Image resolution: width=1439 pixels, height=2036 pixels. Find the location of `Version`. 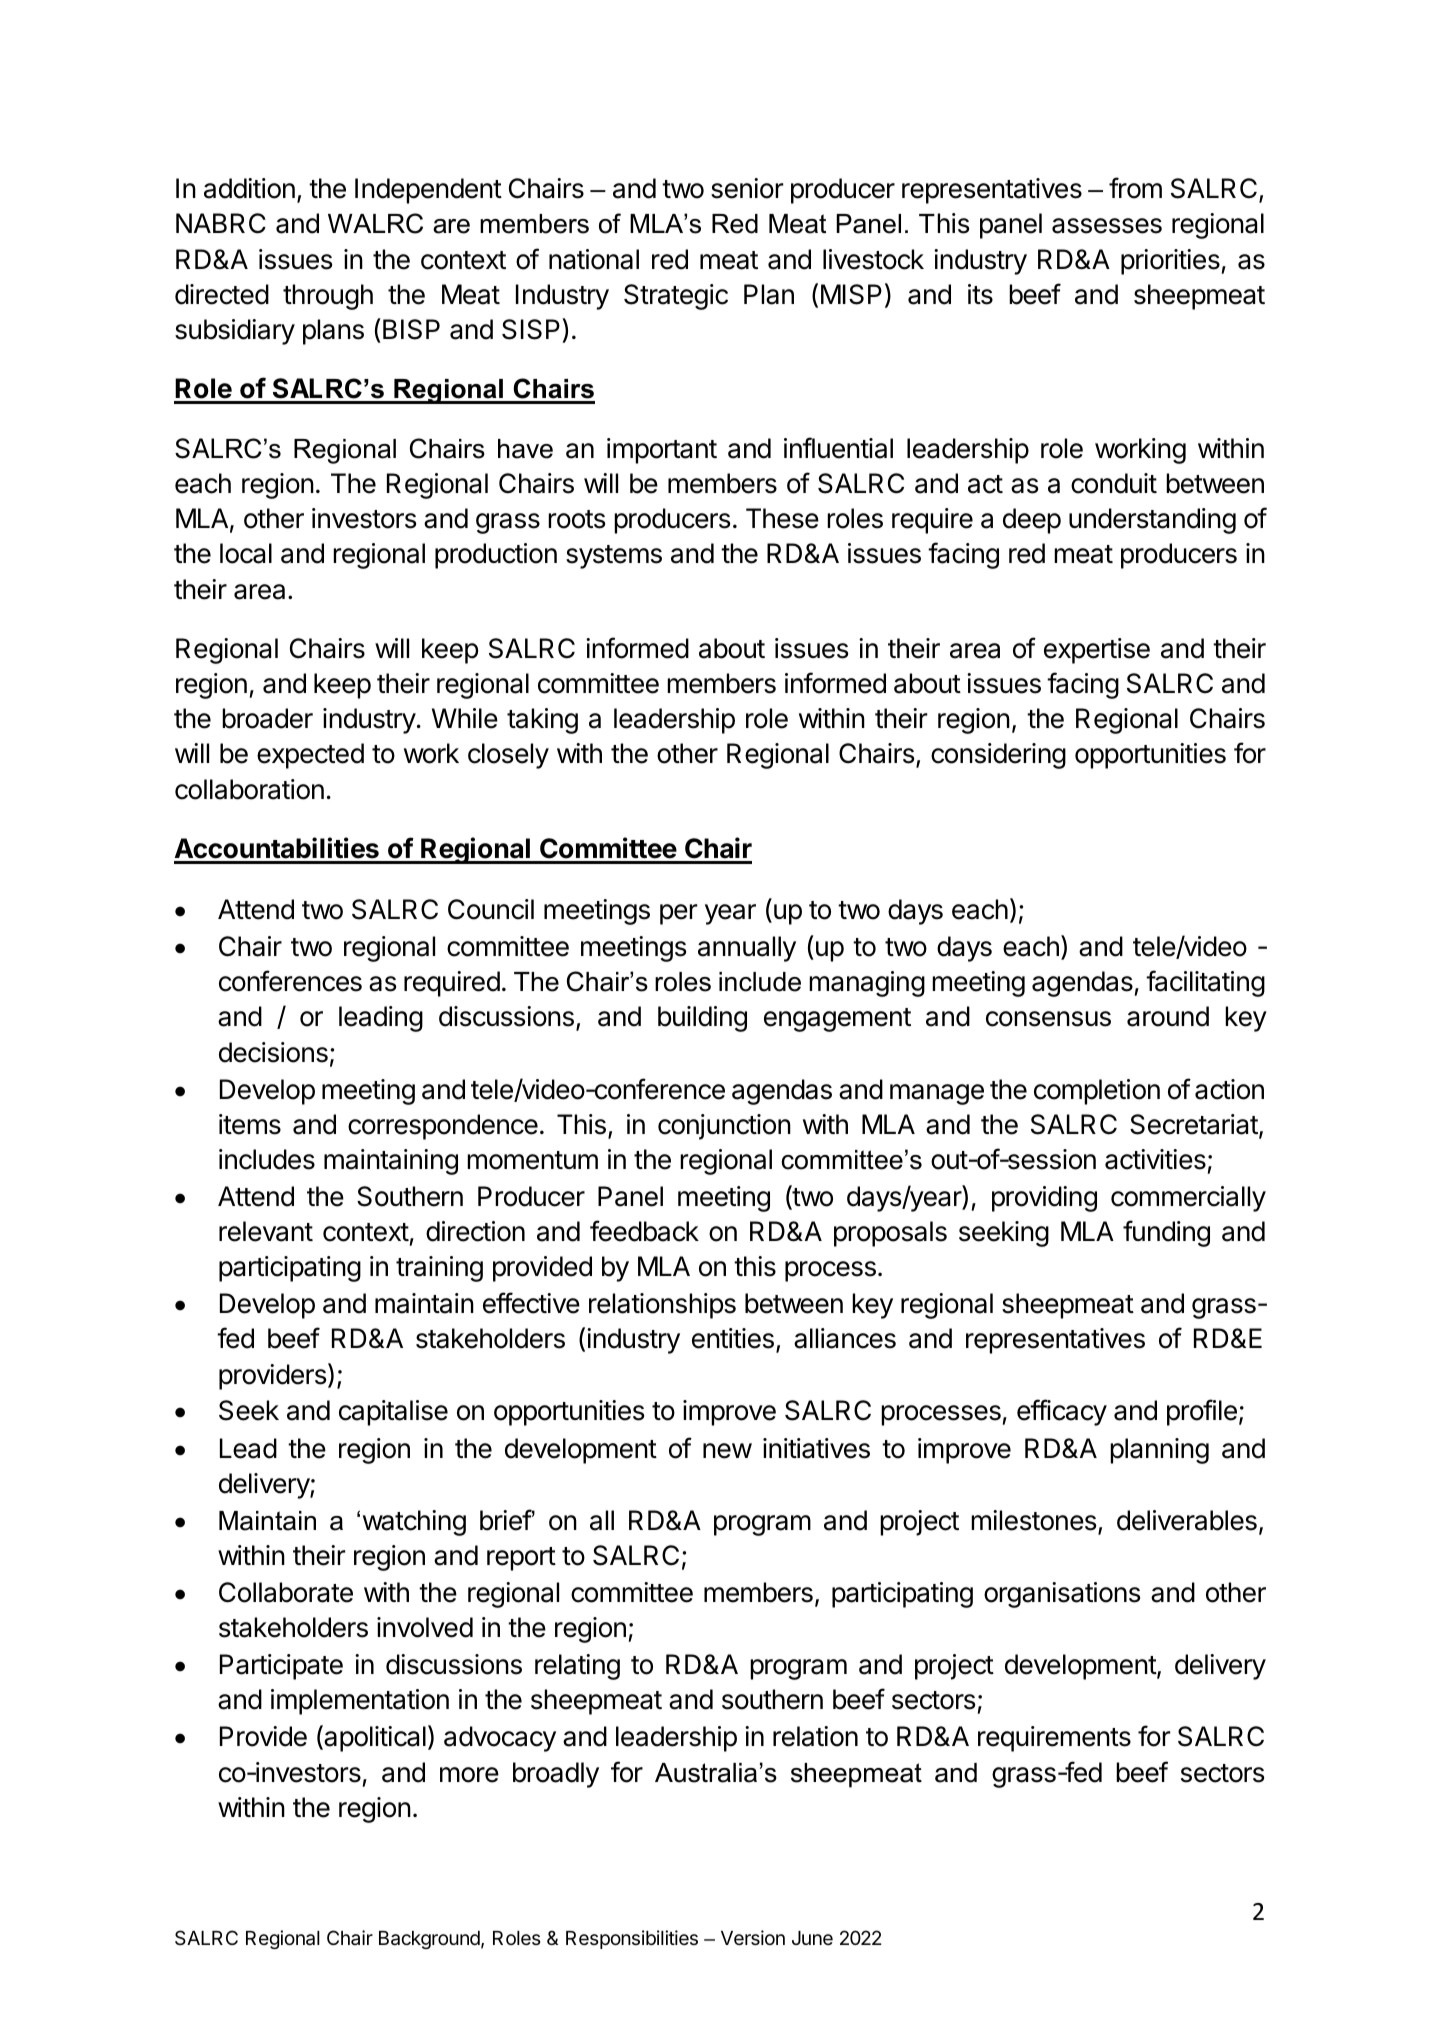

Version is located at coordinates (753, 1937).
